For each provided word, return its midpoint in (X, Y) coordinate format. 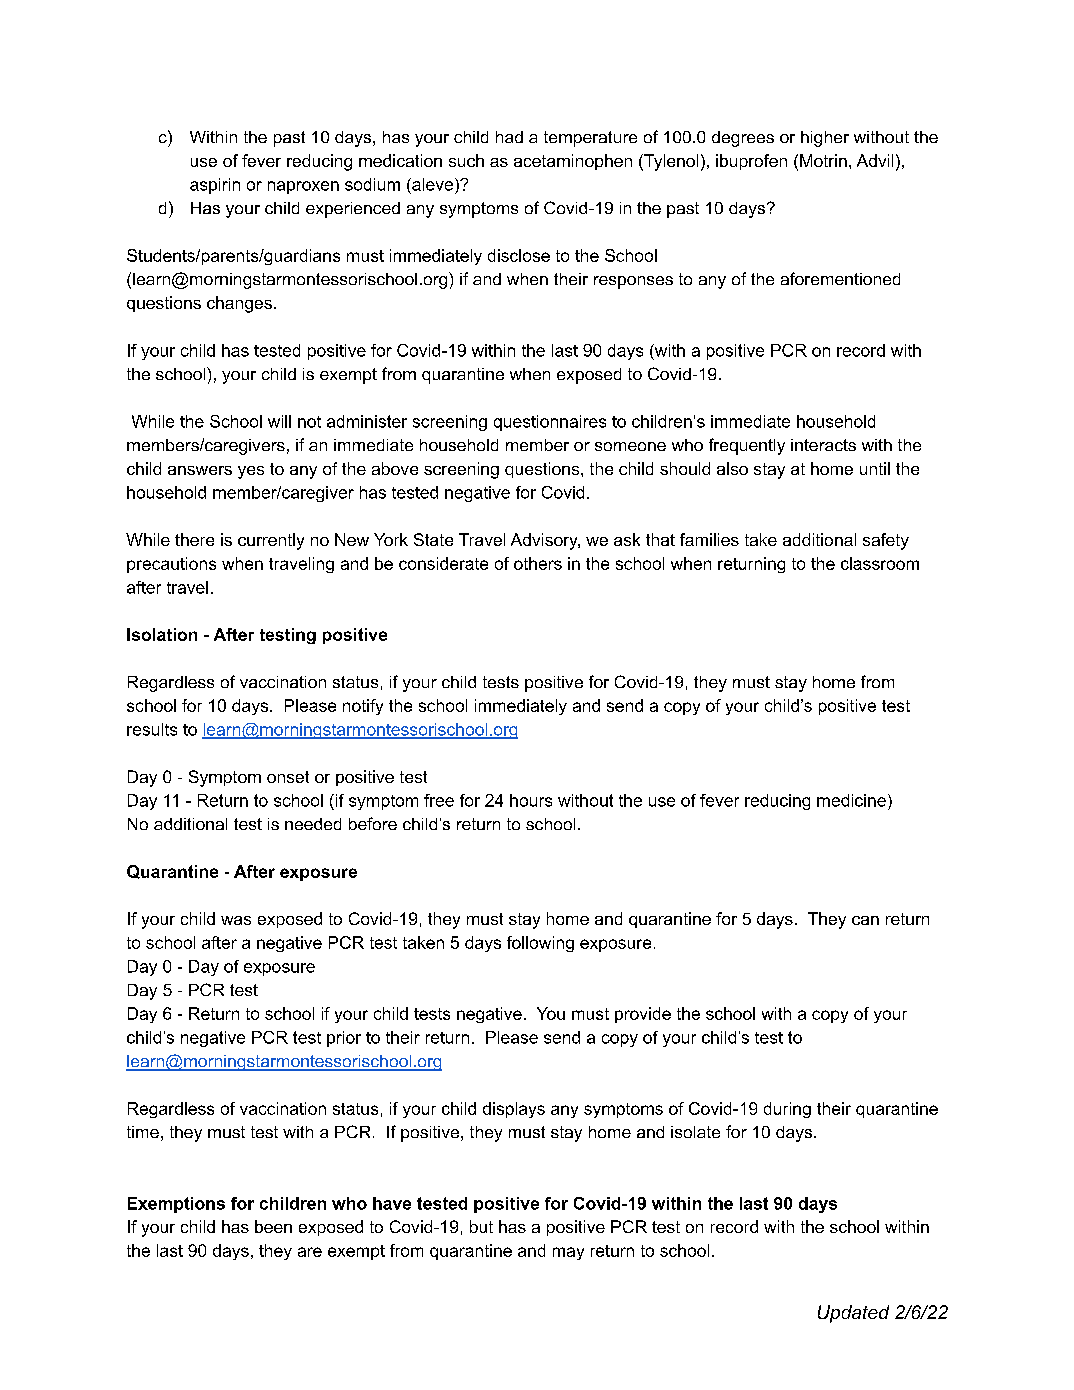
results (152, 729)
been (273, 1226)
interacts (823, 445)
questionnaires (550, 423)
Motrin (823, 160)
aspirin (215, 186)
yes (251, 472)
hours (531, 800)
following (540, 944)
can (865, 920)
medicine (851, 800)
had (509, 137)
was (236, 920)
